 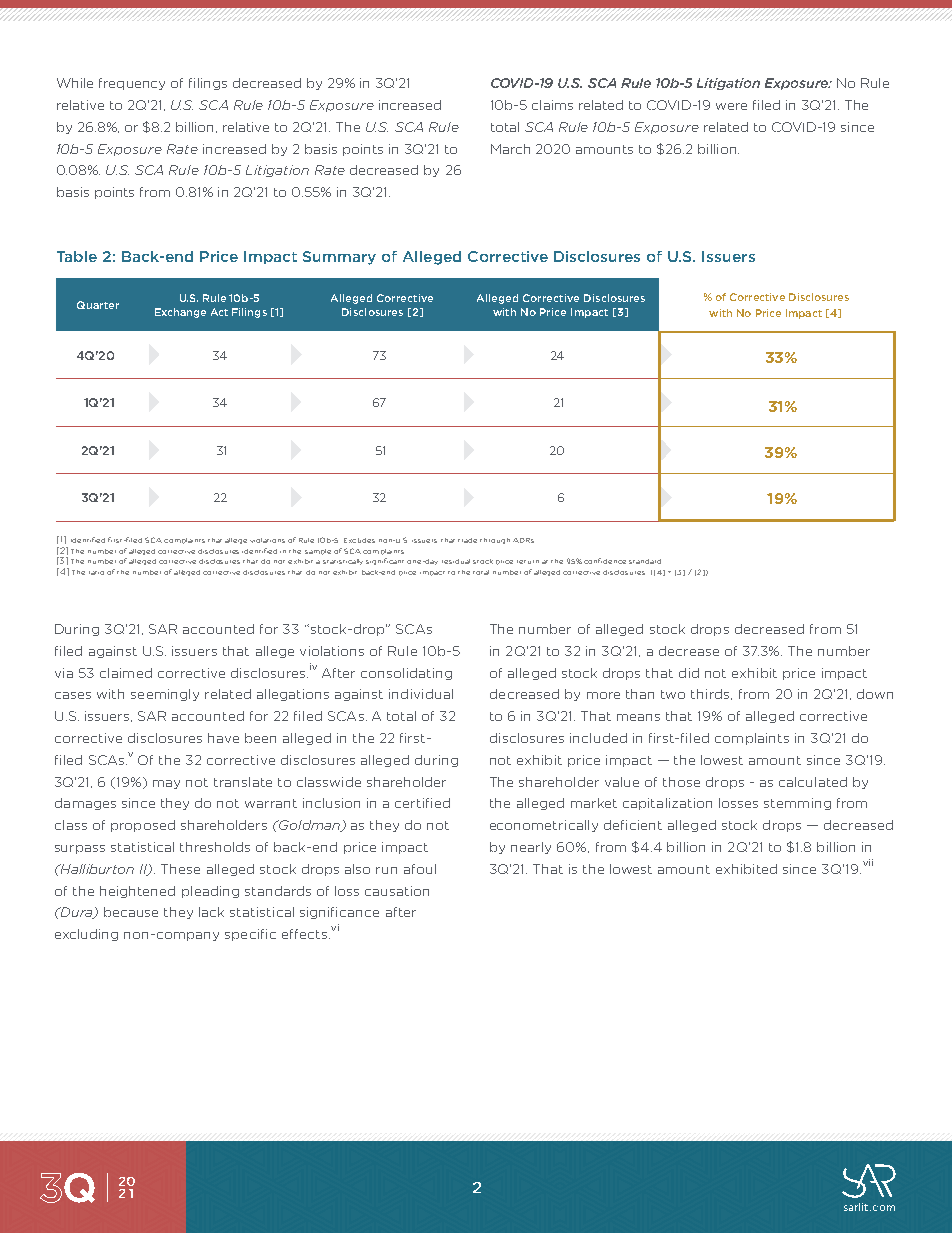 What do you see at coordinates (731, 106) in the screenshot?
I see `were` at bounding box center [731, 106].
